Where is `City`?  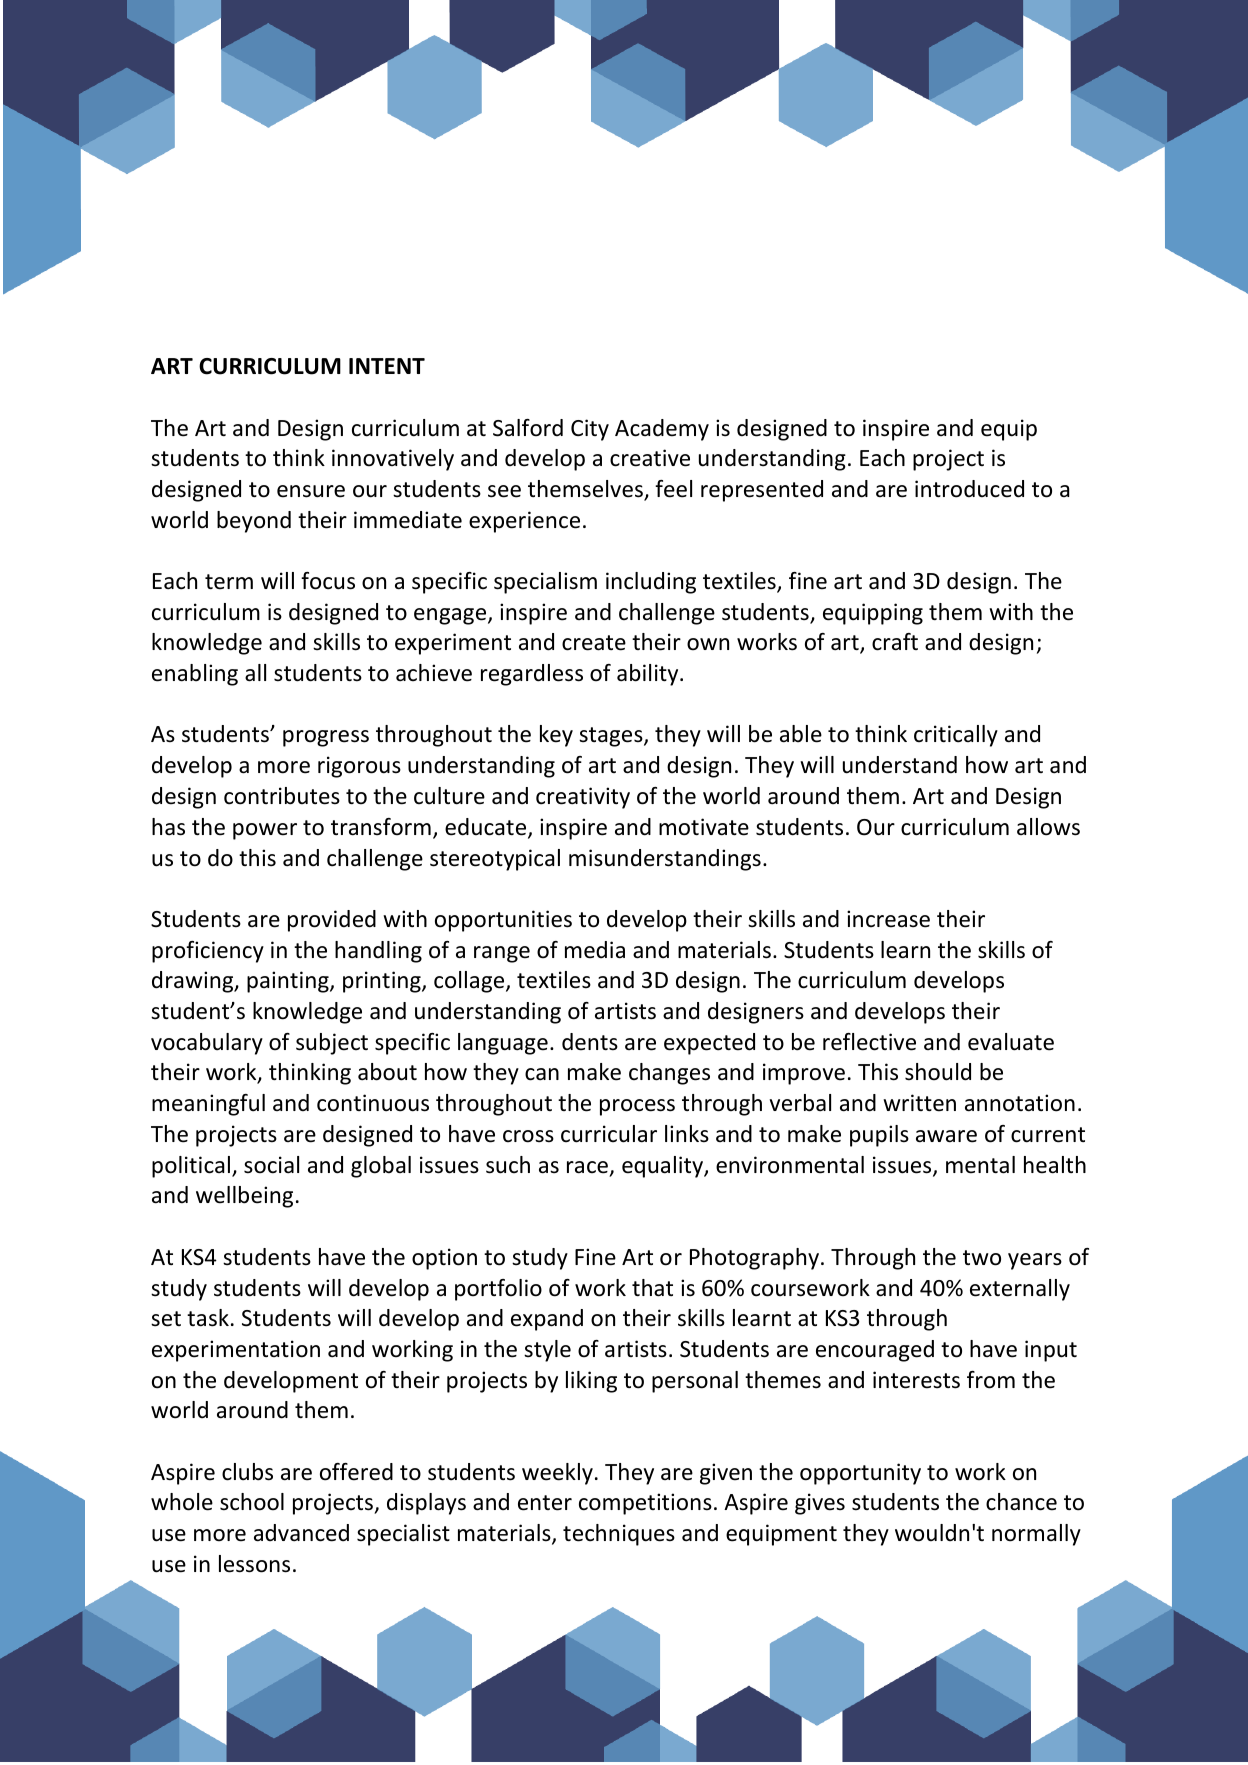 City is located at coordinates (590, 430).
